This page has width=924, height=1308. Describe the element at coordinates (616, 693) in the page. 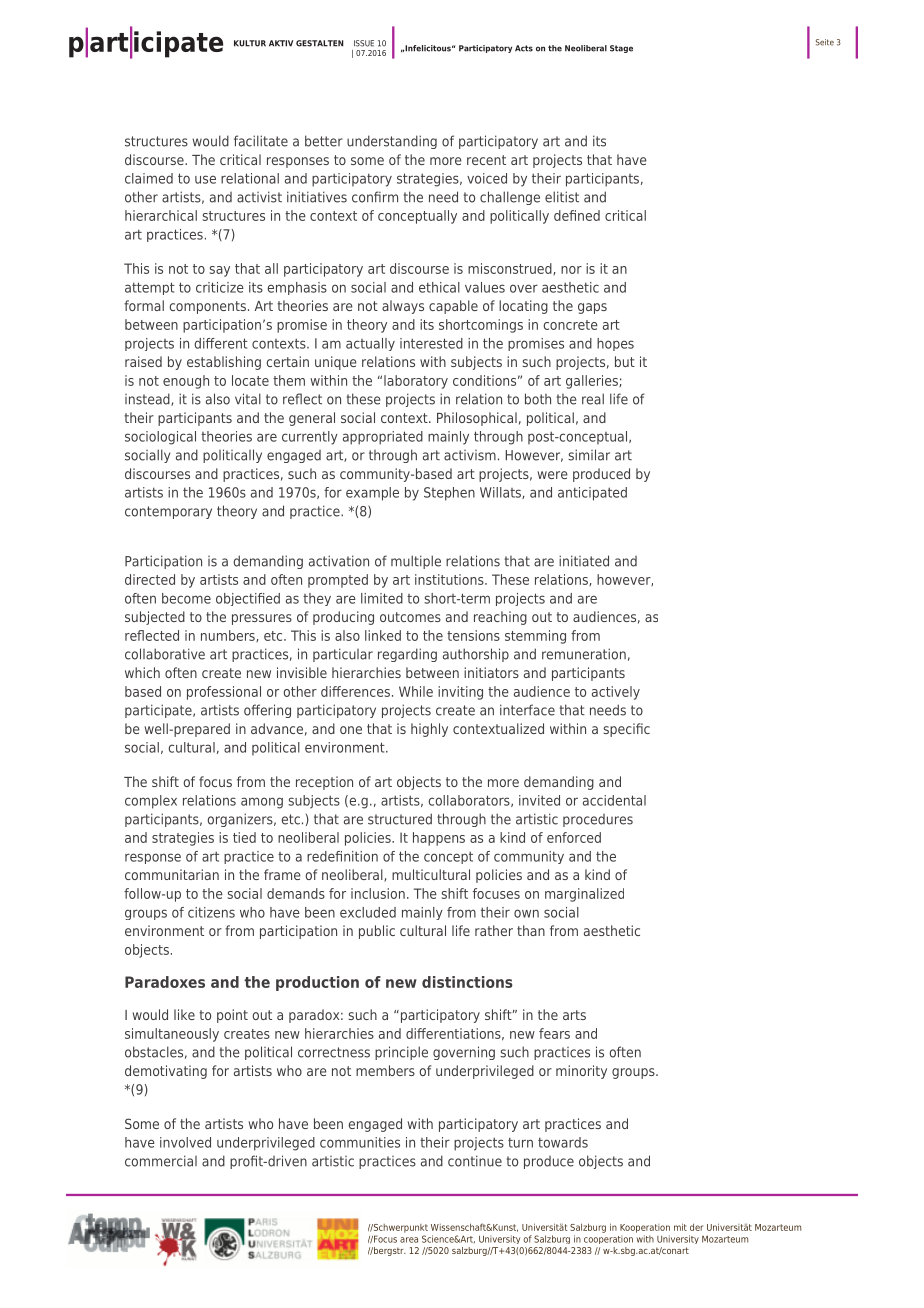

I see `actively` at that location.
